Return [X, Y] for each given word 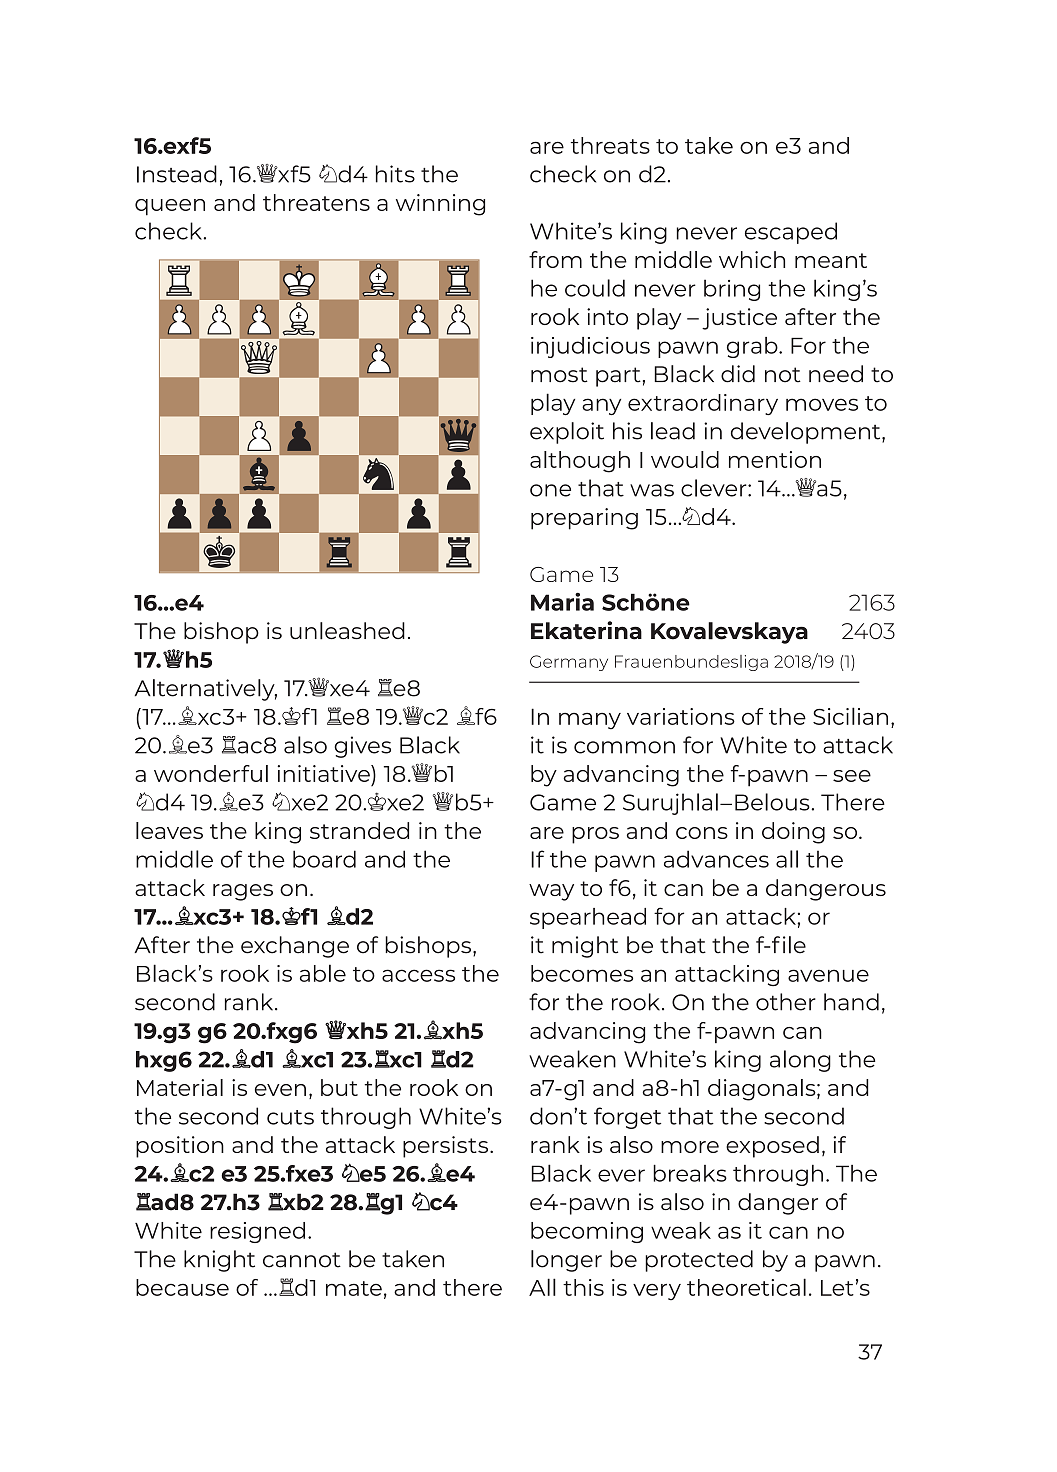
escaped [791, 233]
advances [716, 859]
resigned [257, 1232]
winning [440, 205]
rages [243, 892]
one [550, 490]
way [551, 892]
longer [566, 1261]
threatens [316, 202]
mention [775, 459]
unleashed [347, 631]
